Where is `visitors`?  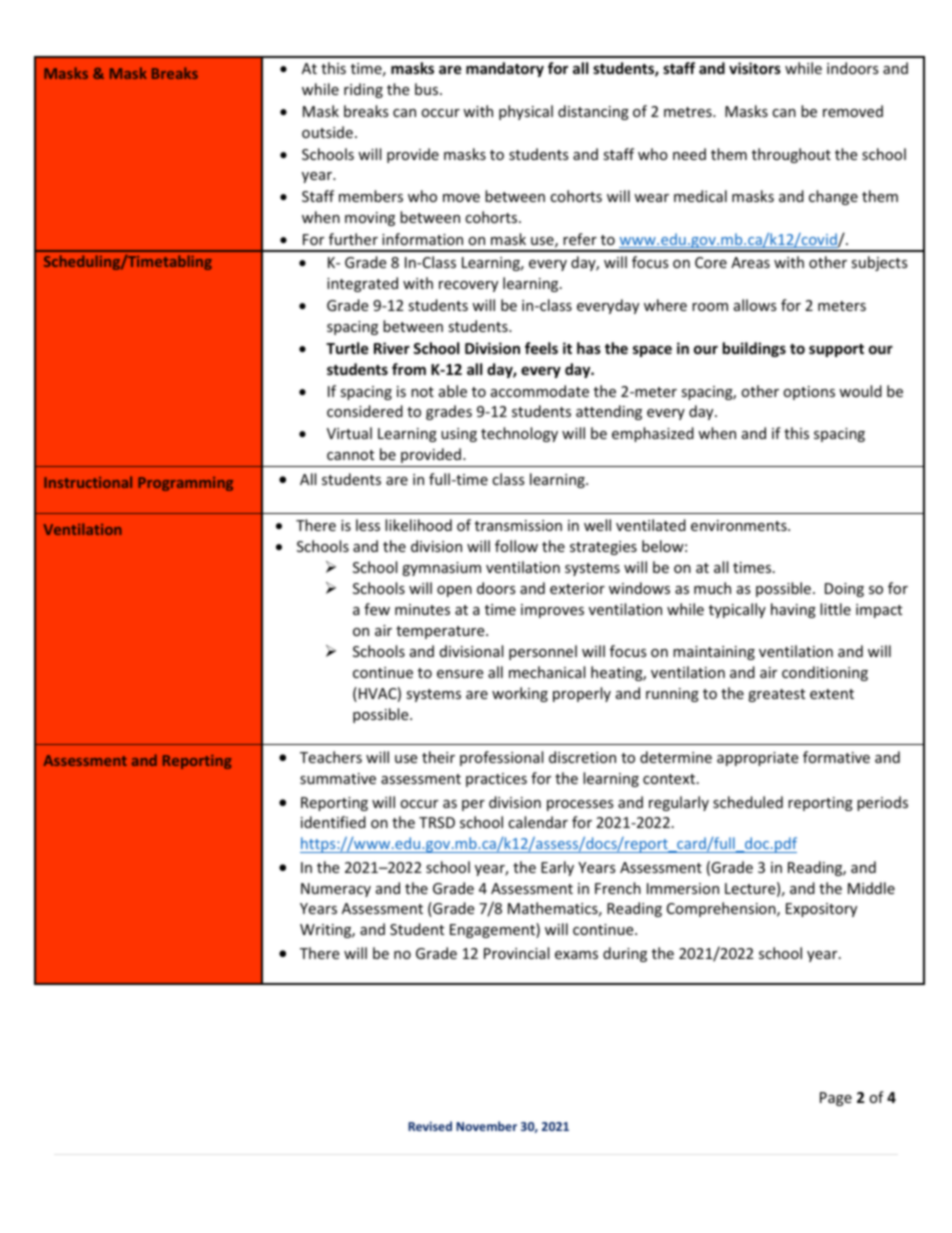
visitors is located at coordinates (755, 68).
